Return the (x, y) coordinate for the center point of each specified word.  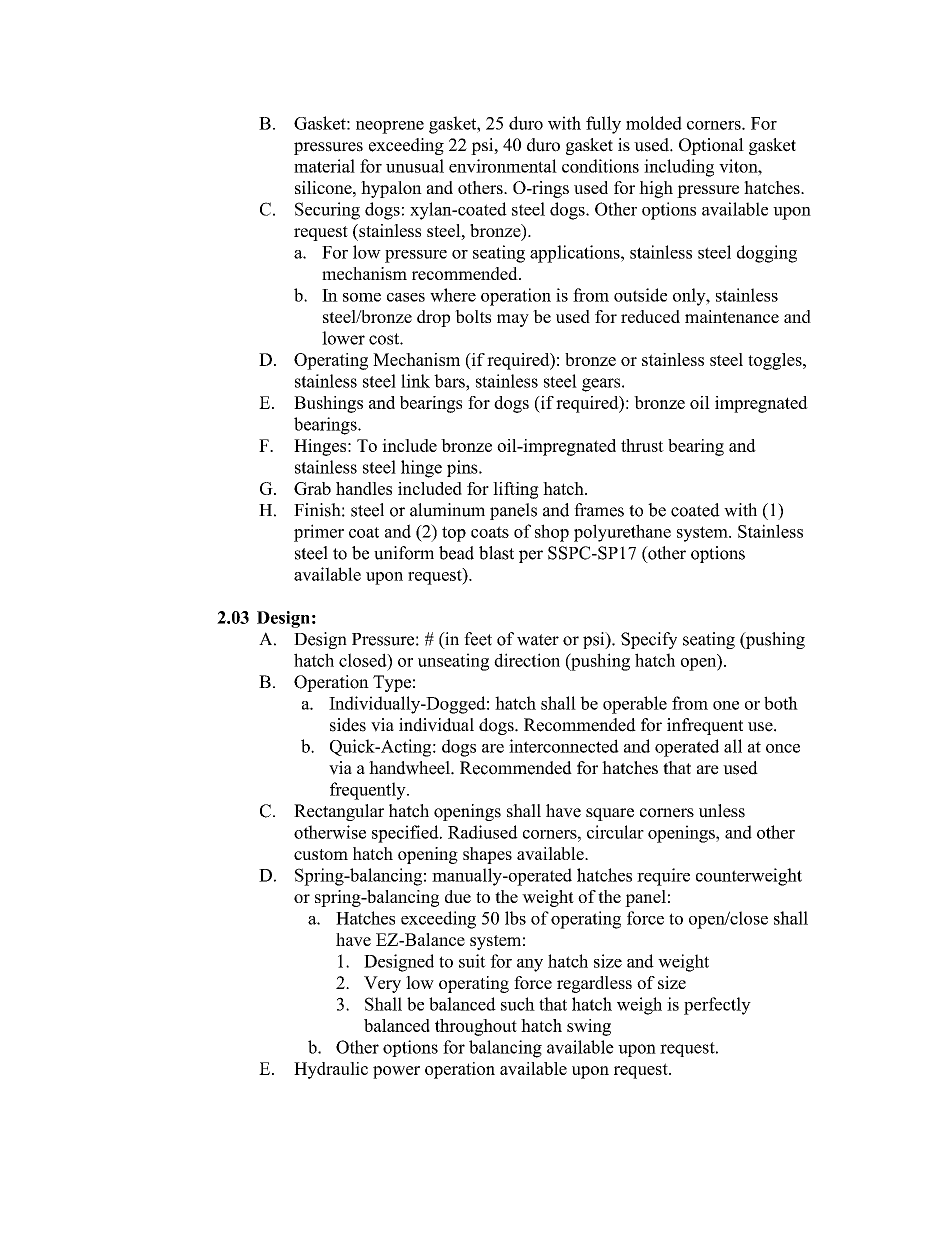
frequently (369, 791)
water (538, 640)
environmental (503, 166)
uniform (404, 553)
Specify (649, 640)
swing (589, 1027)
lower (343, 338)
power (396, 1072)
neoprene (390, 127)
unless (722, 811)
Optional (711, 146)
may (513, 320)
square (610, 814)
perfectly (717, 1006)
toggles (776, 361)
